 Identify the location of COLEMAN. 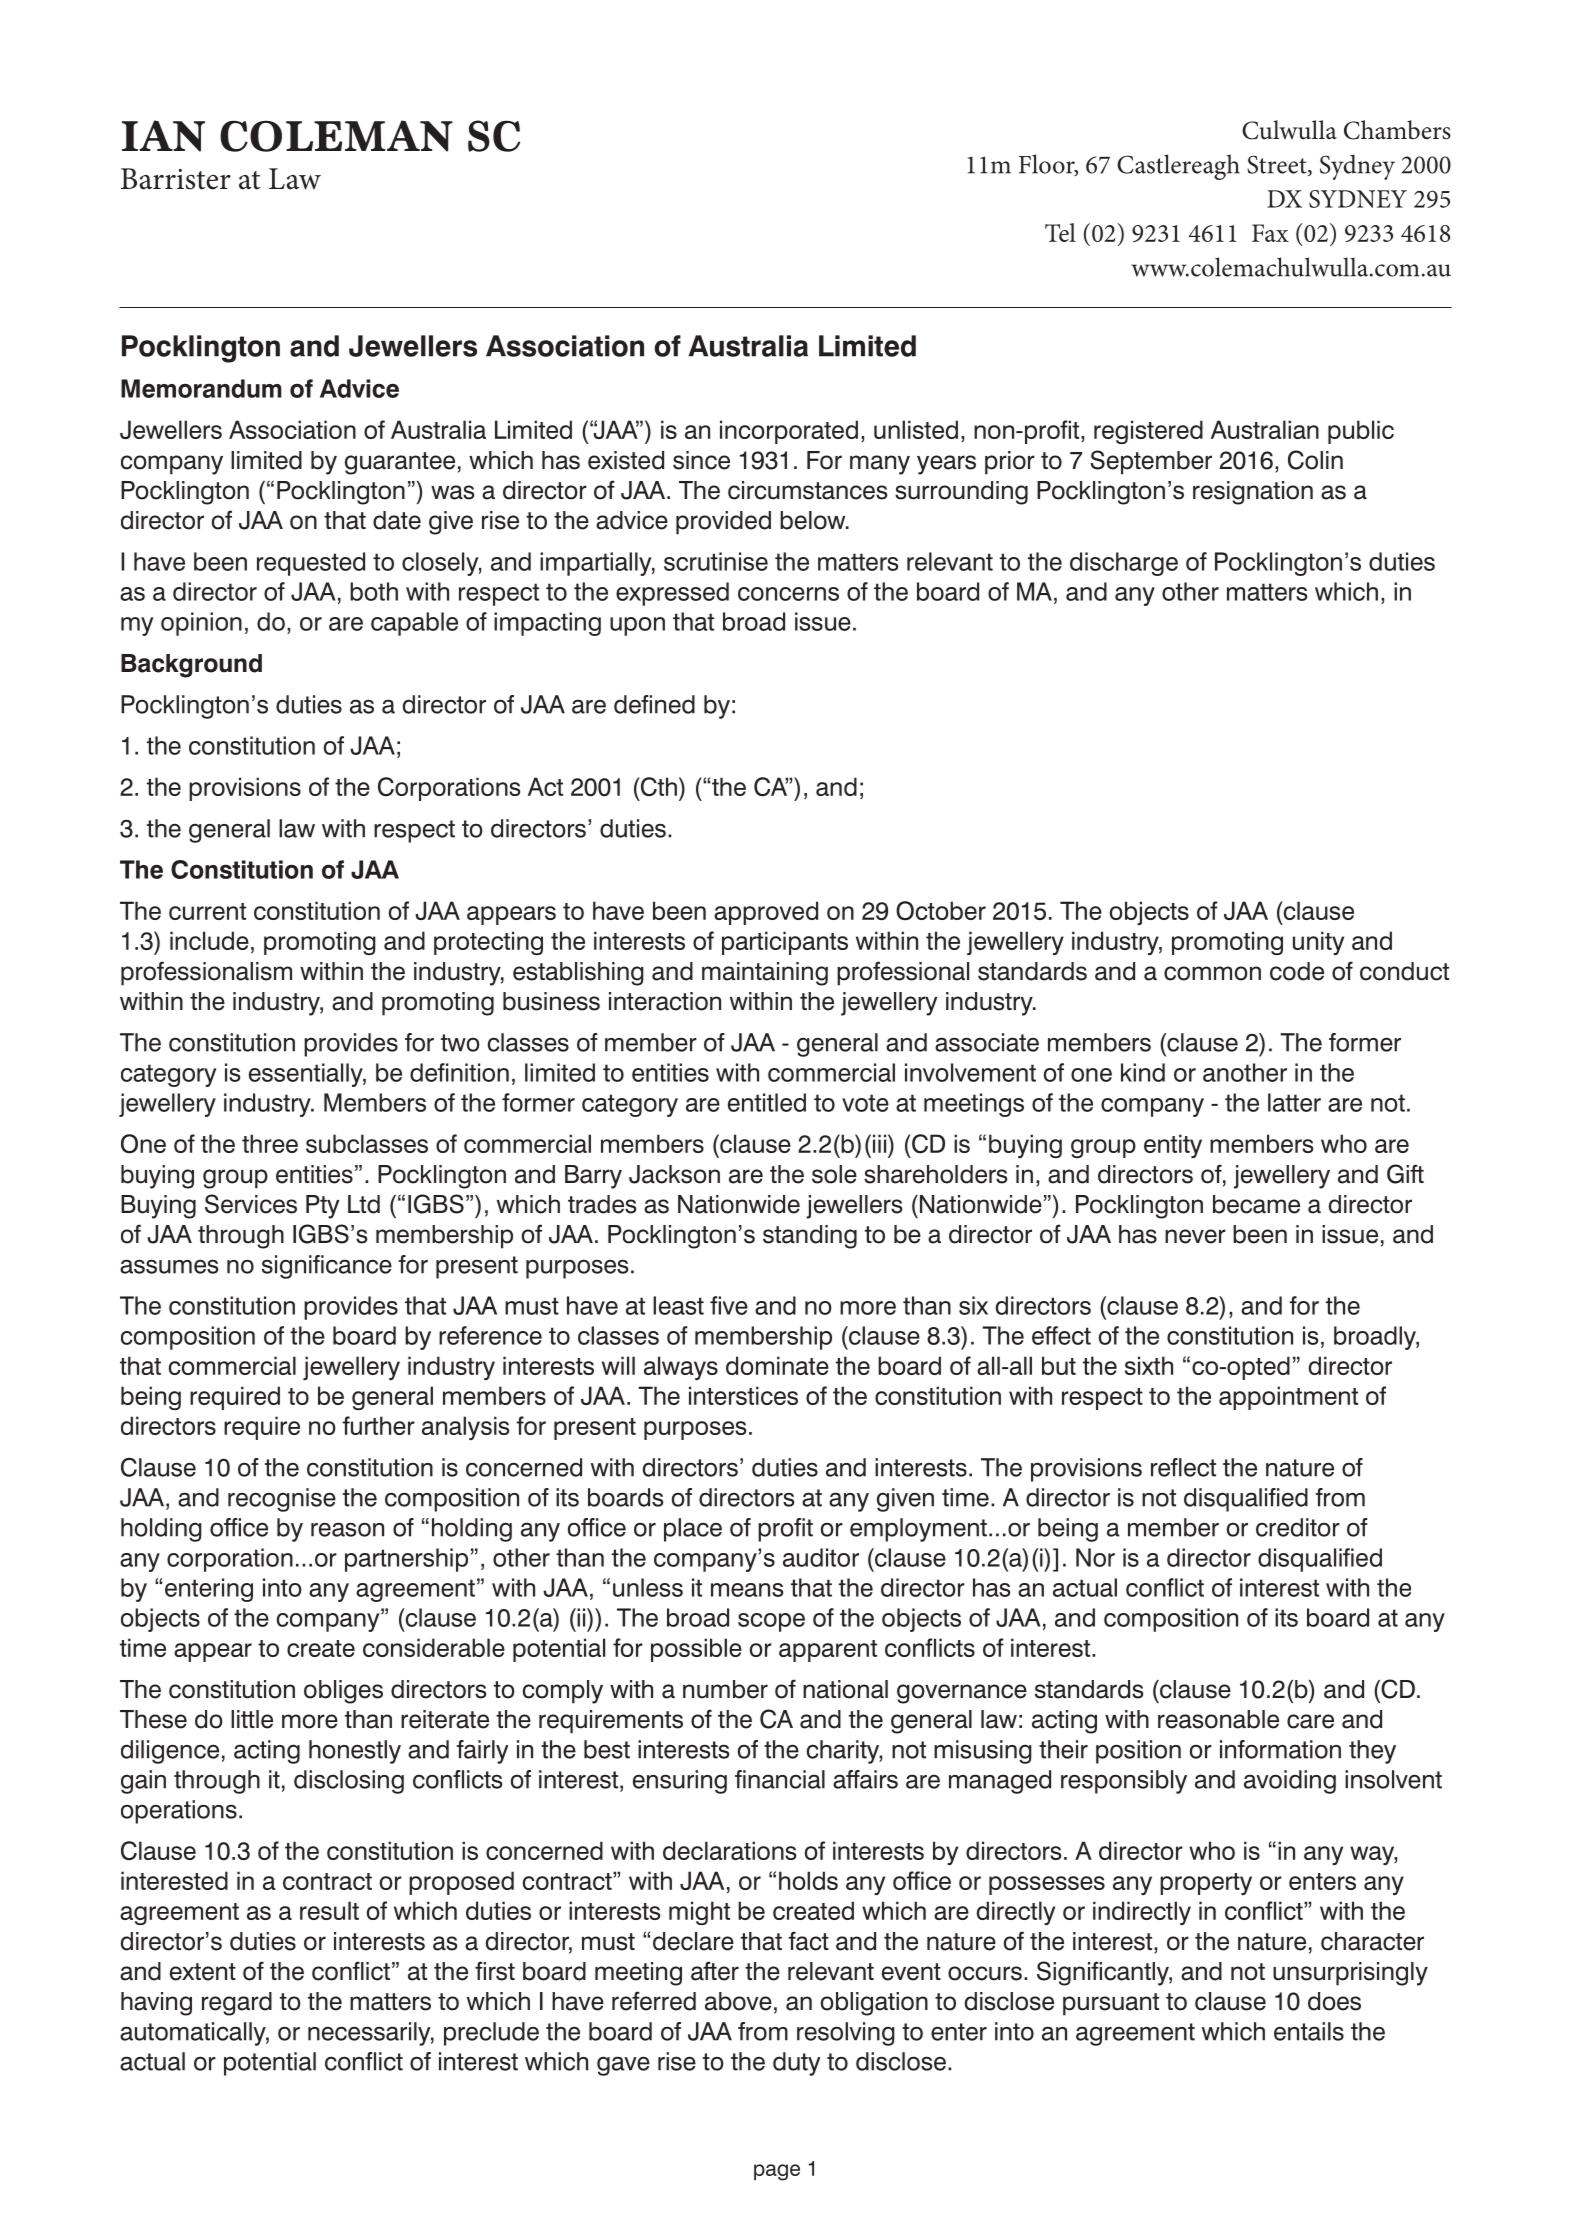
(336, 136).
